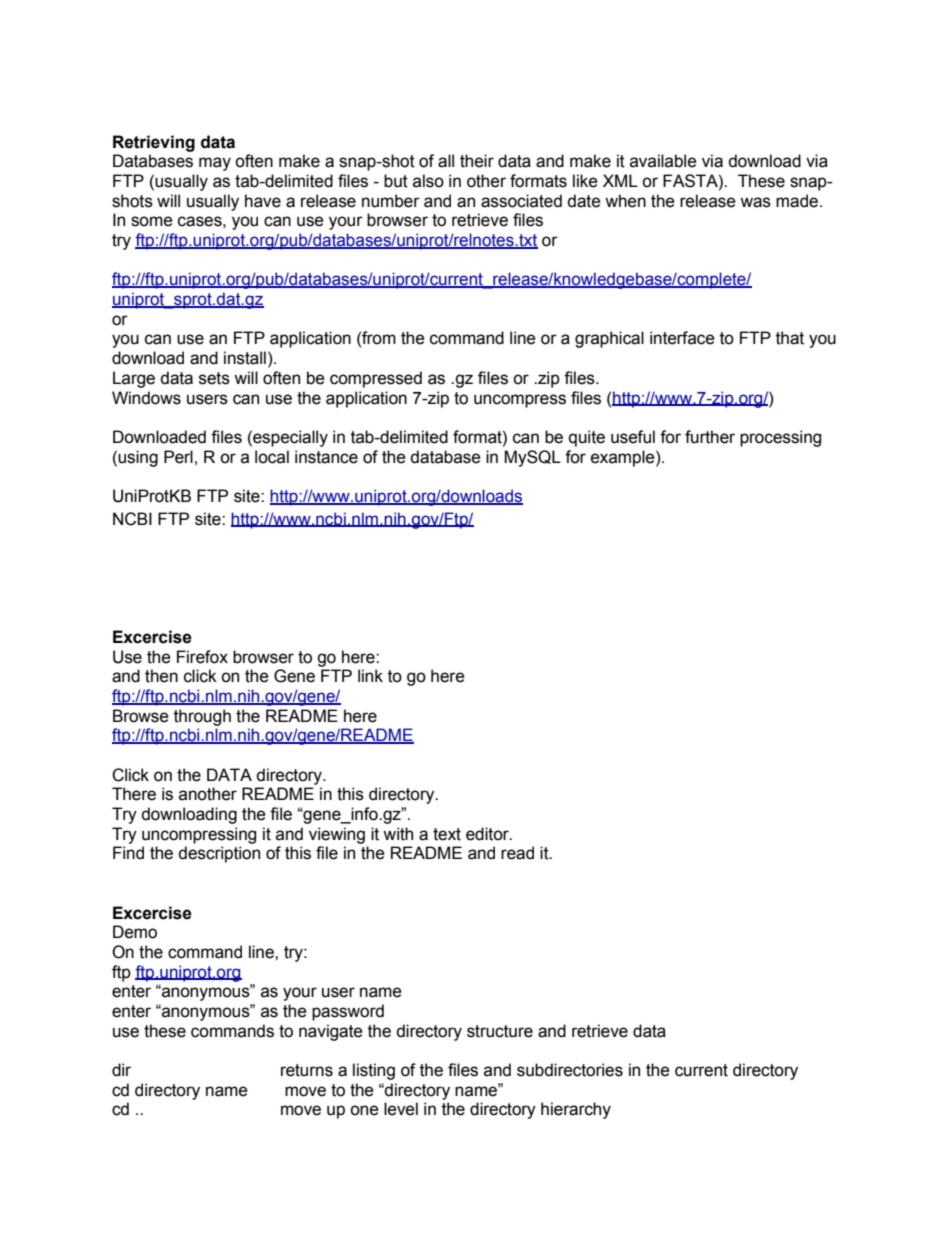 The image size is (952, 1233). I want to click on link, so click(370, 675).
